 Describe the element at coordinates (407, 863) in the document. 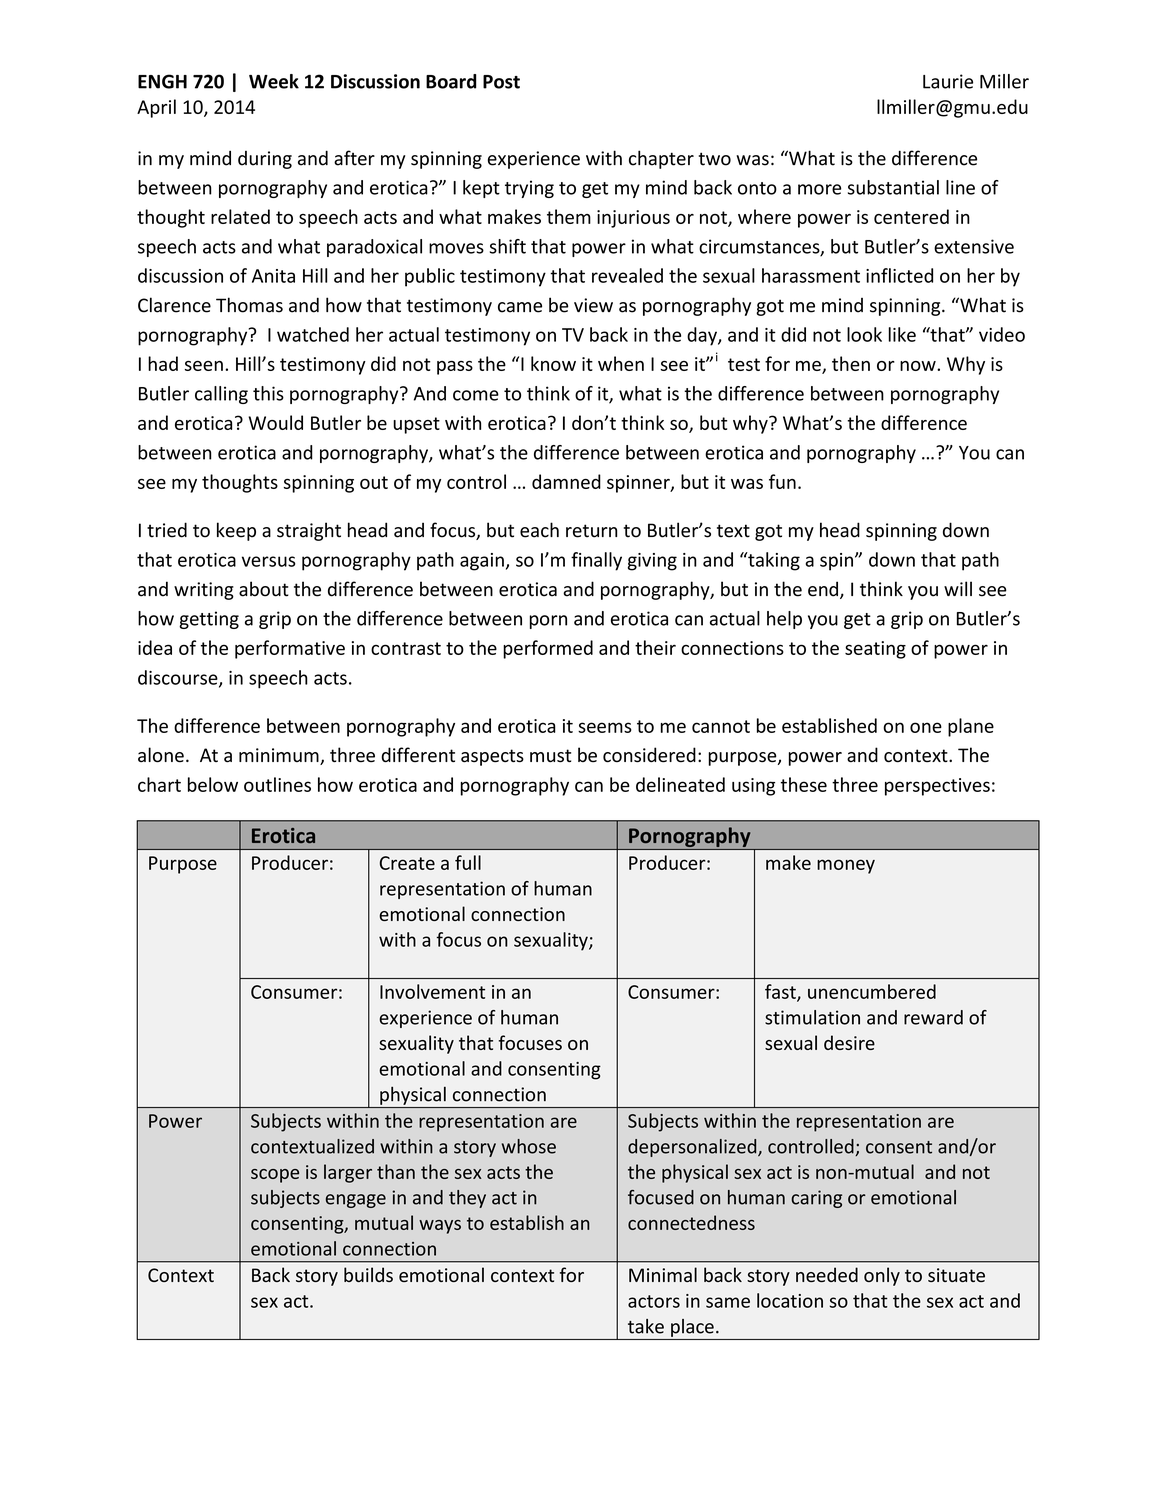

I see `Create` at that location.
